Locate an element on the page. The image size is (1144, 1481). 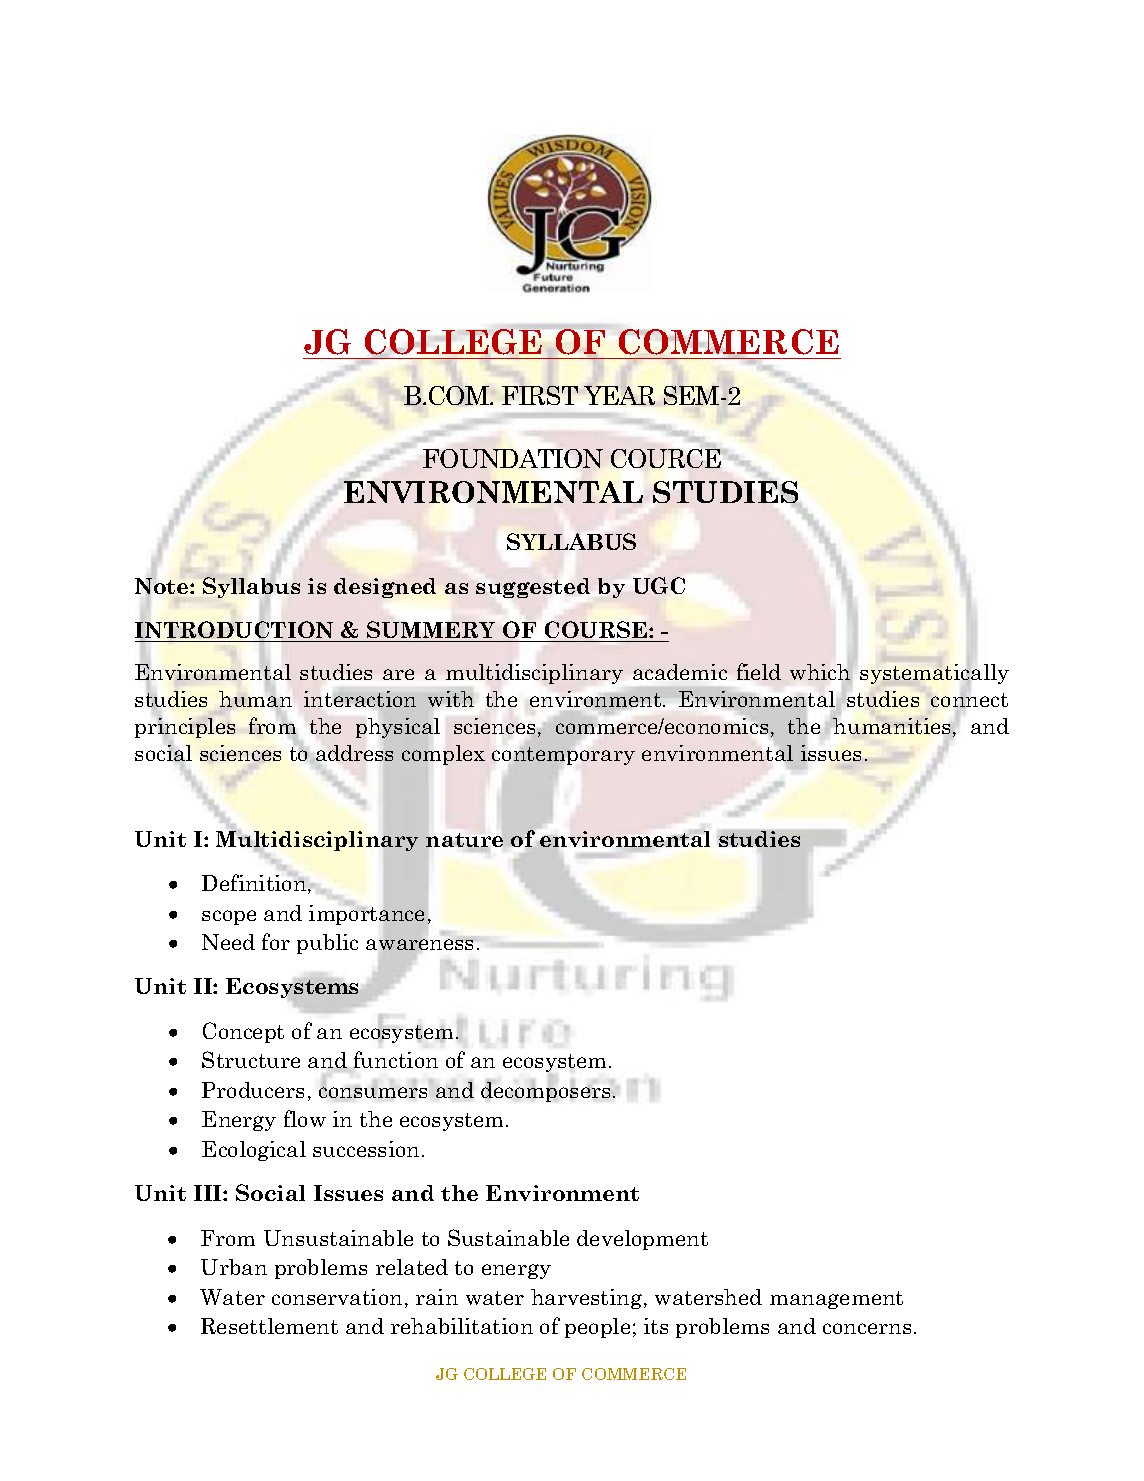
contemporary is located at coordinates (563, 756).
